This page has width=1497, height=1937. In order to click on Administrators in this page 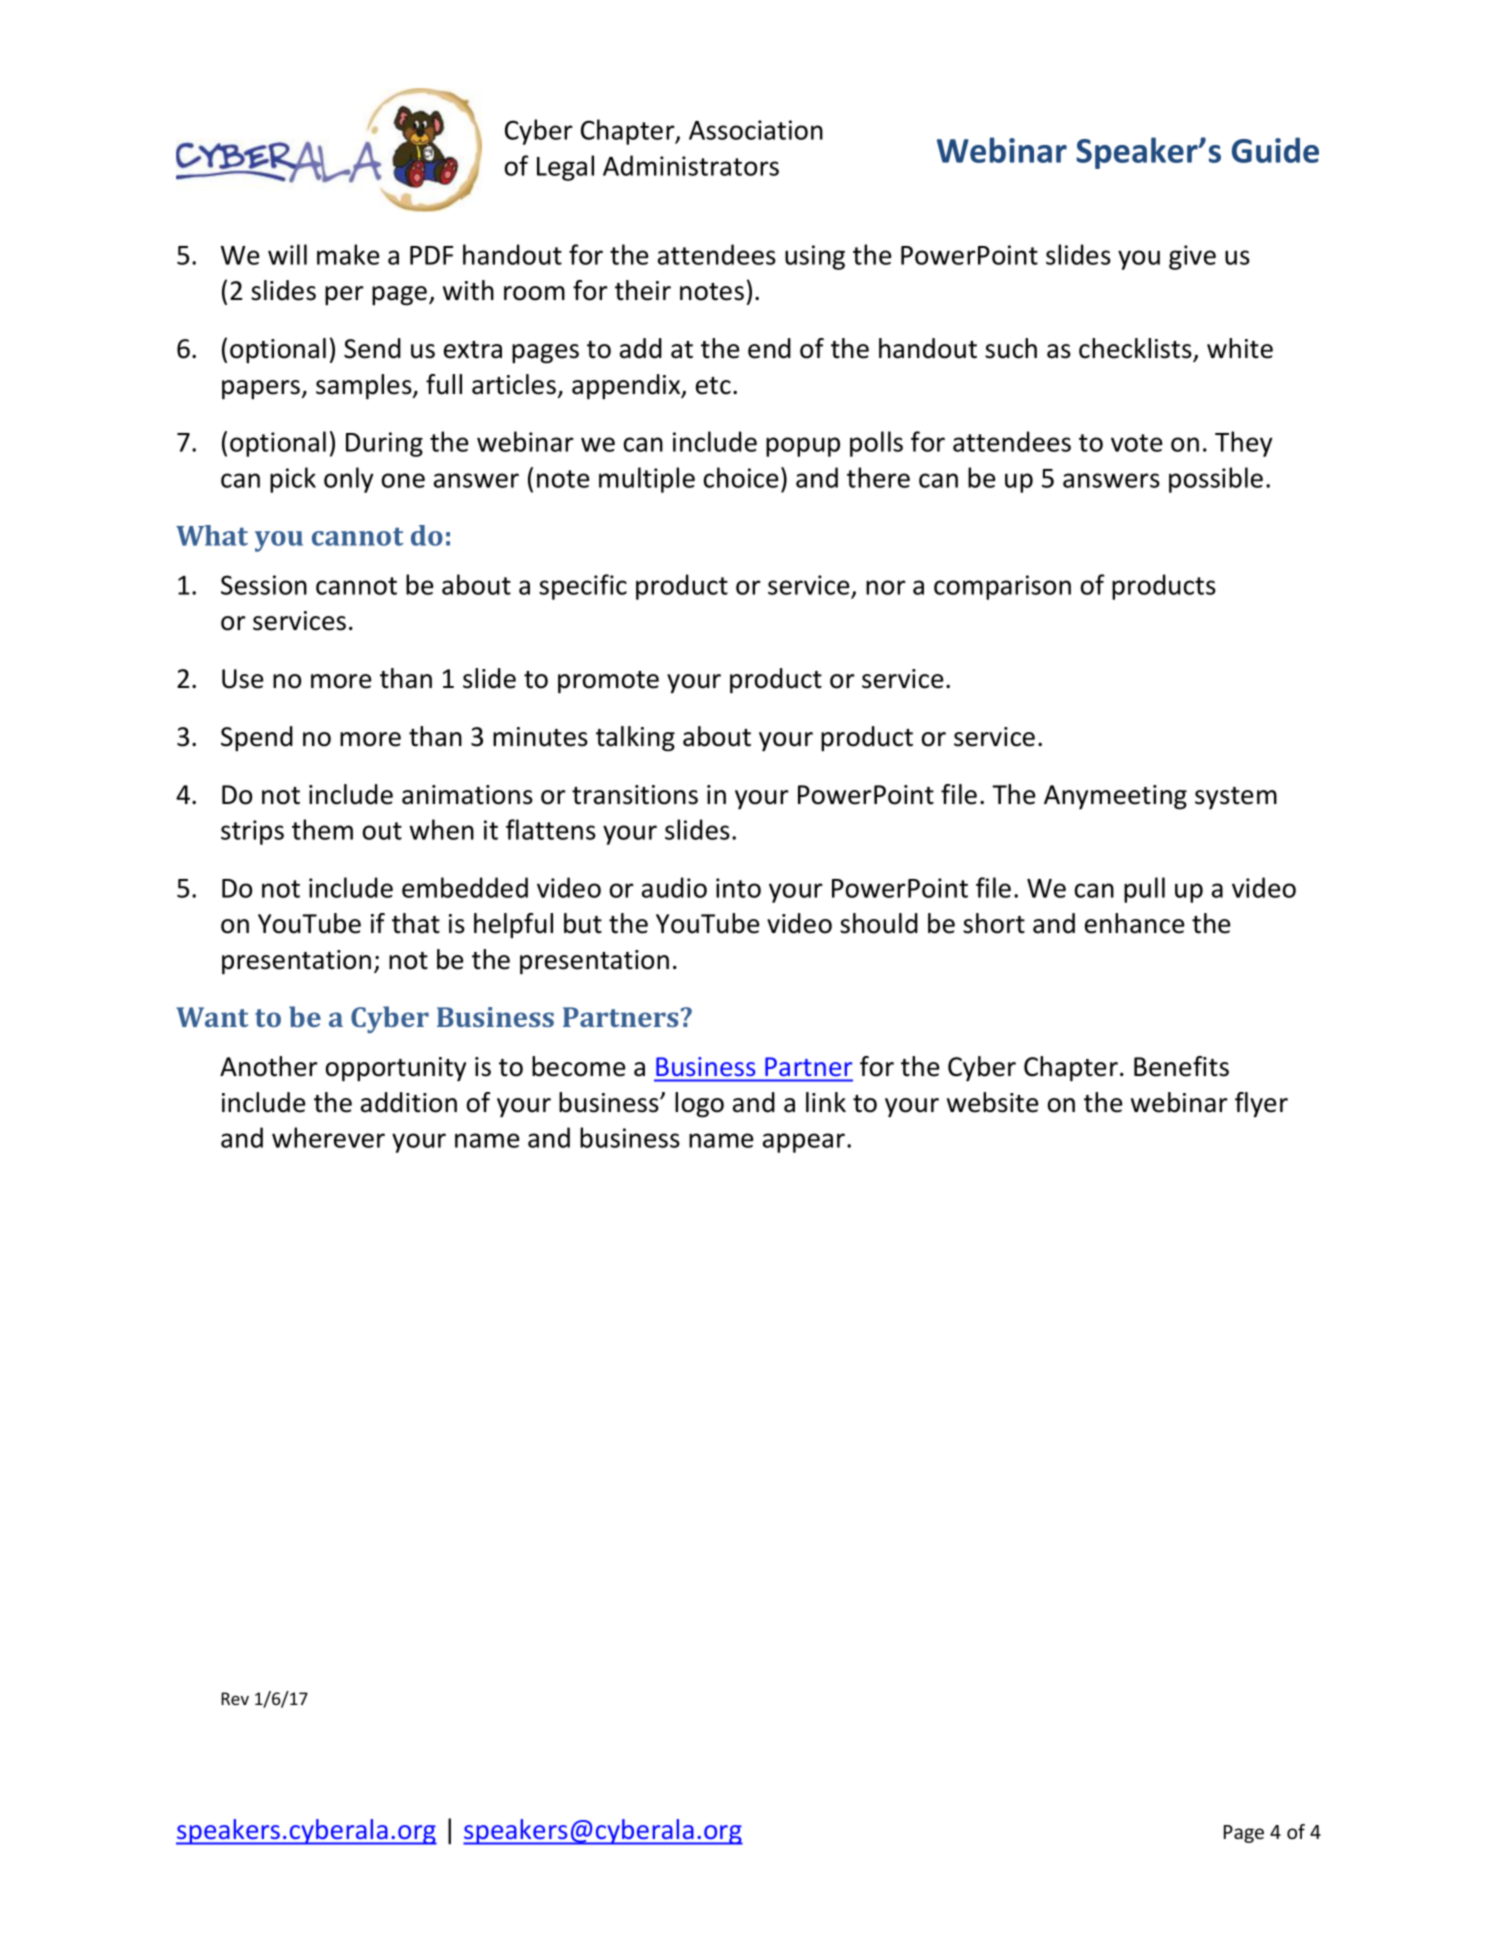, I will do `click(691, 165)`.
